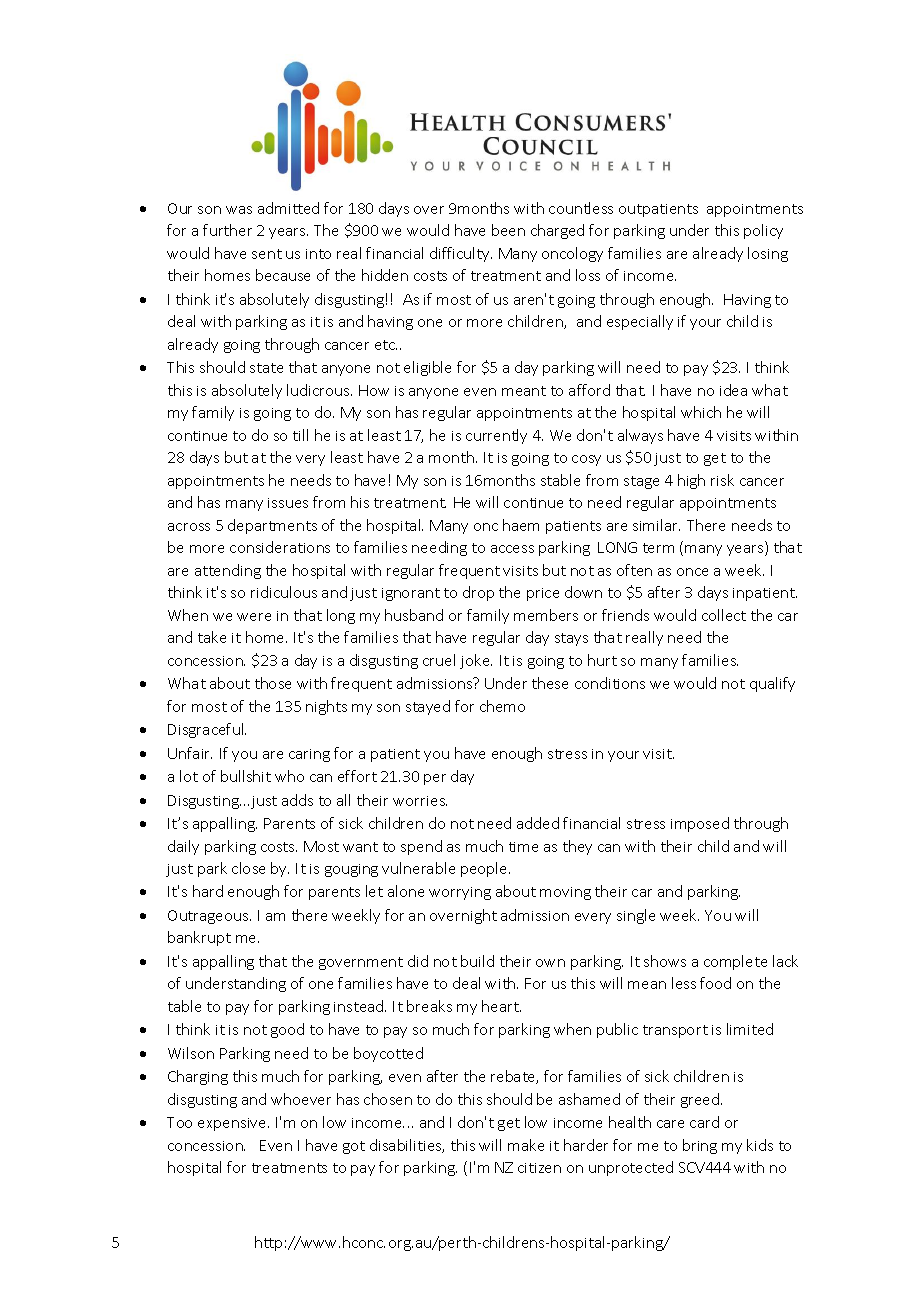 This screenshot has height=1308, width=924. Describe the element at coordinates (735, 962) in the screenshot. I see `complete` at that location.
